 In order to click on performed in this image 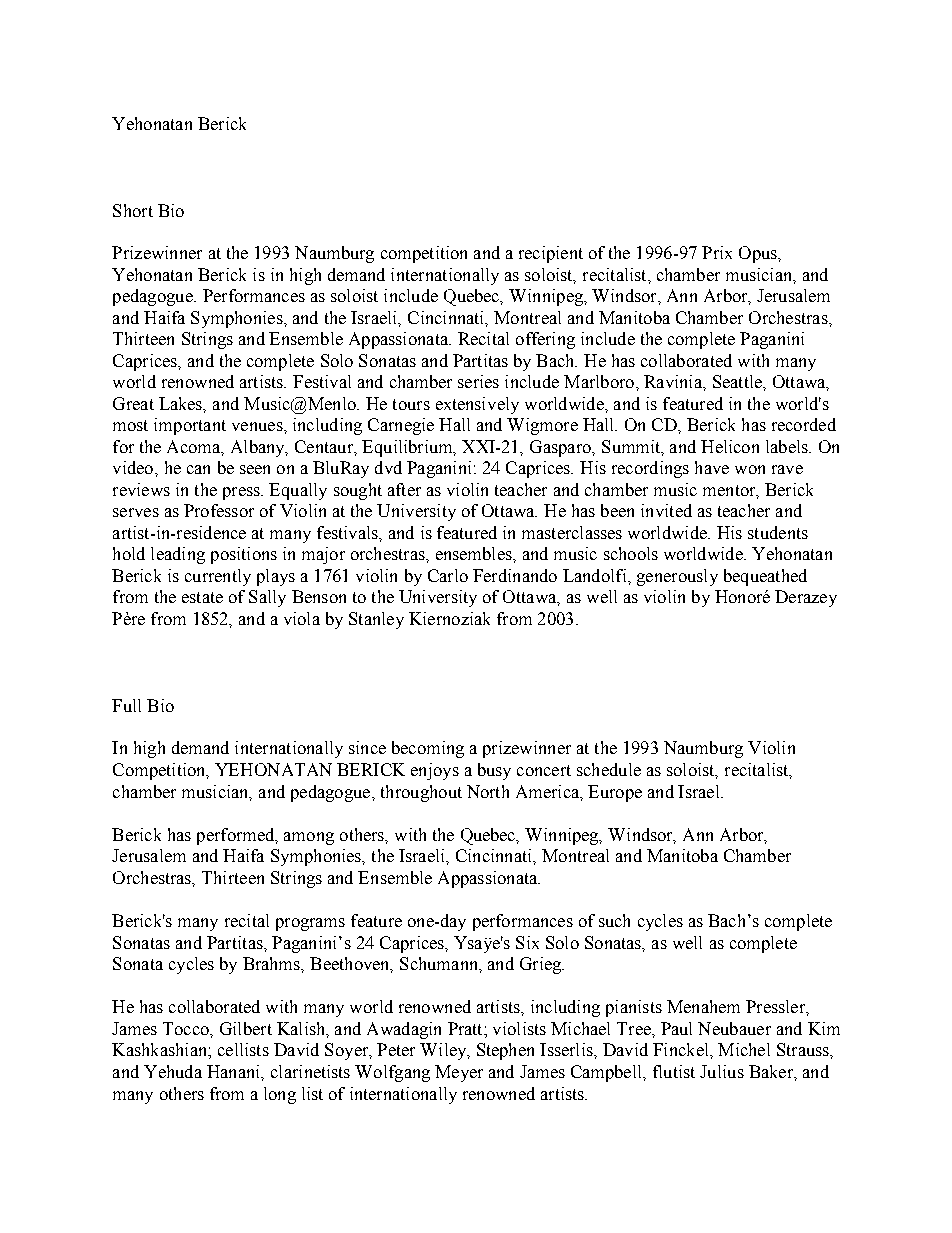, I will do `click(237, 836)`.
